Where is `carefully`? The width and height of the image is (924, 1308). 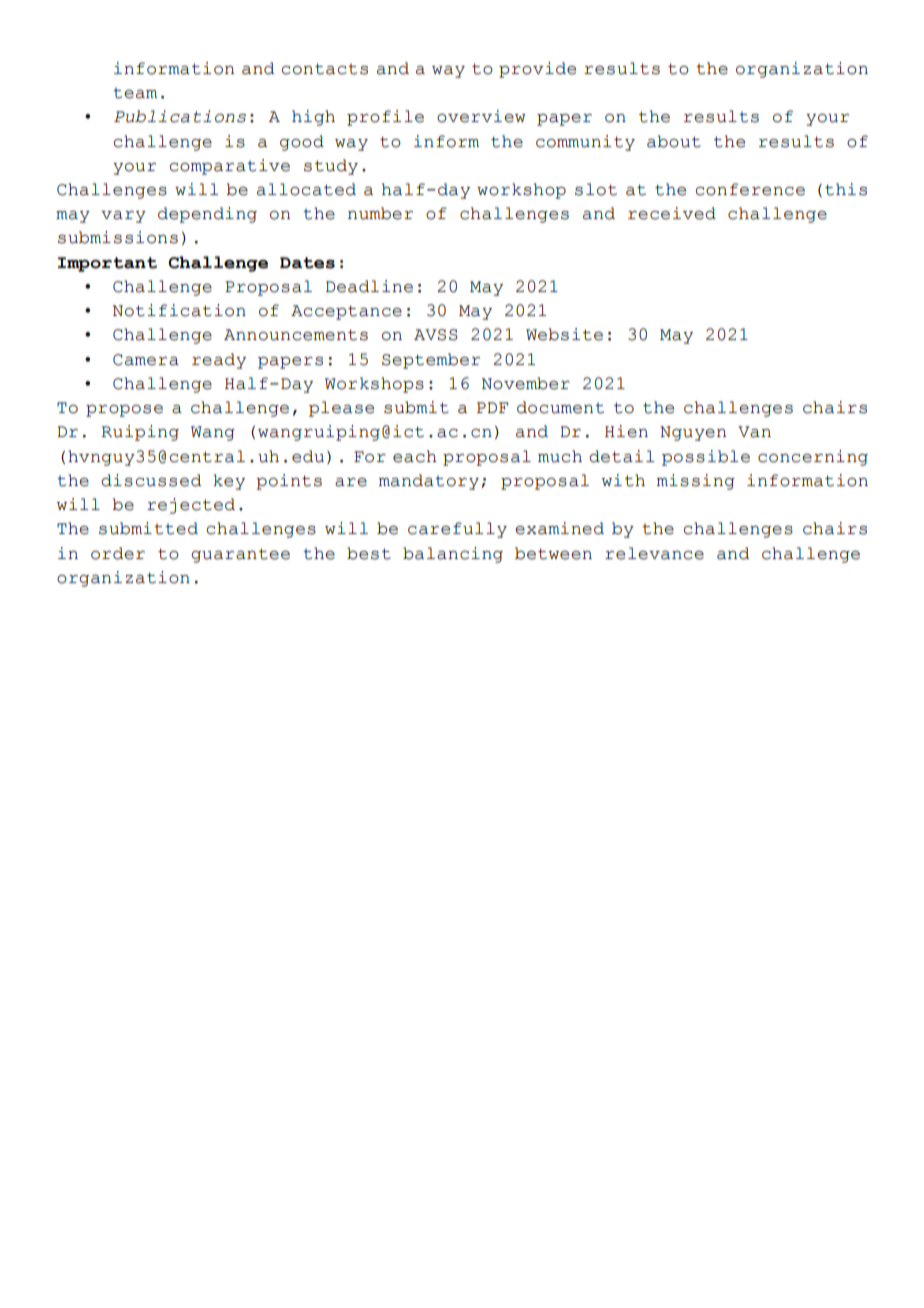
carefully is located at coordinates (457, 530).
